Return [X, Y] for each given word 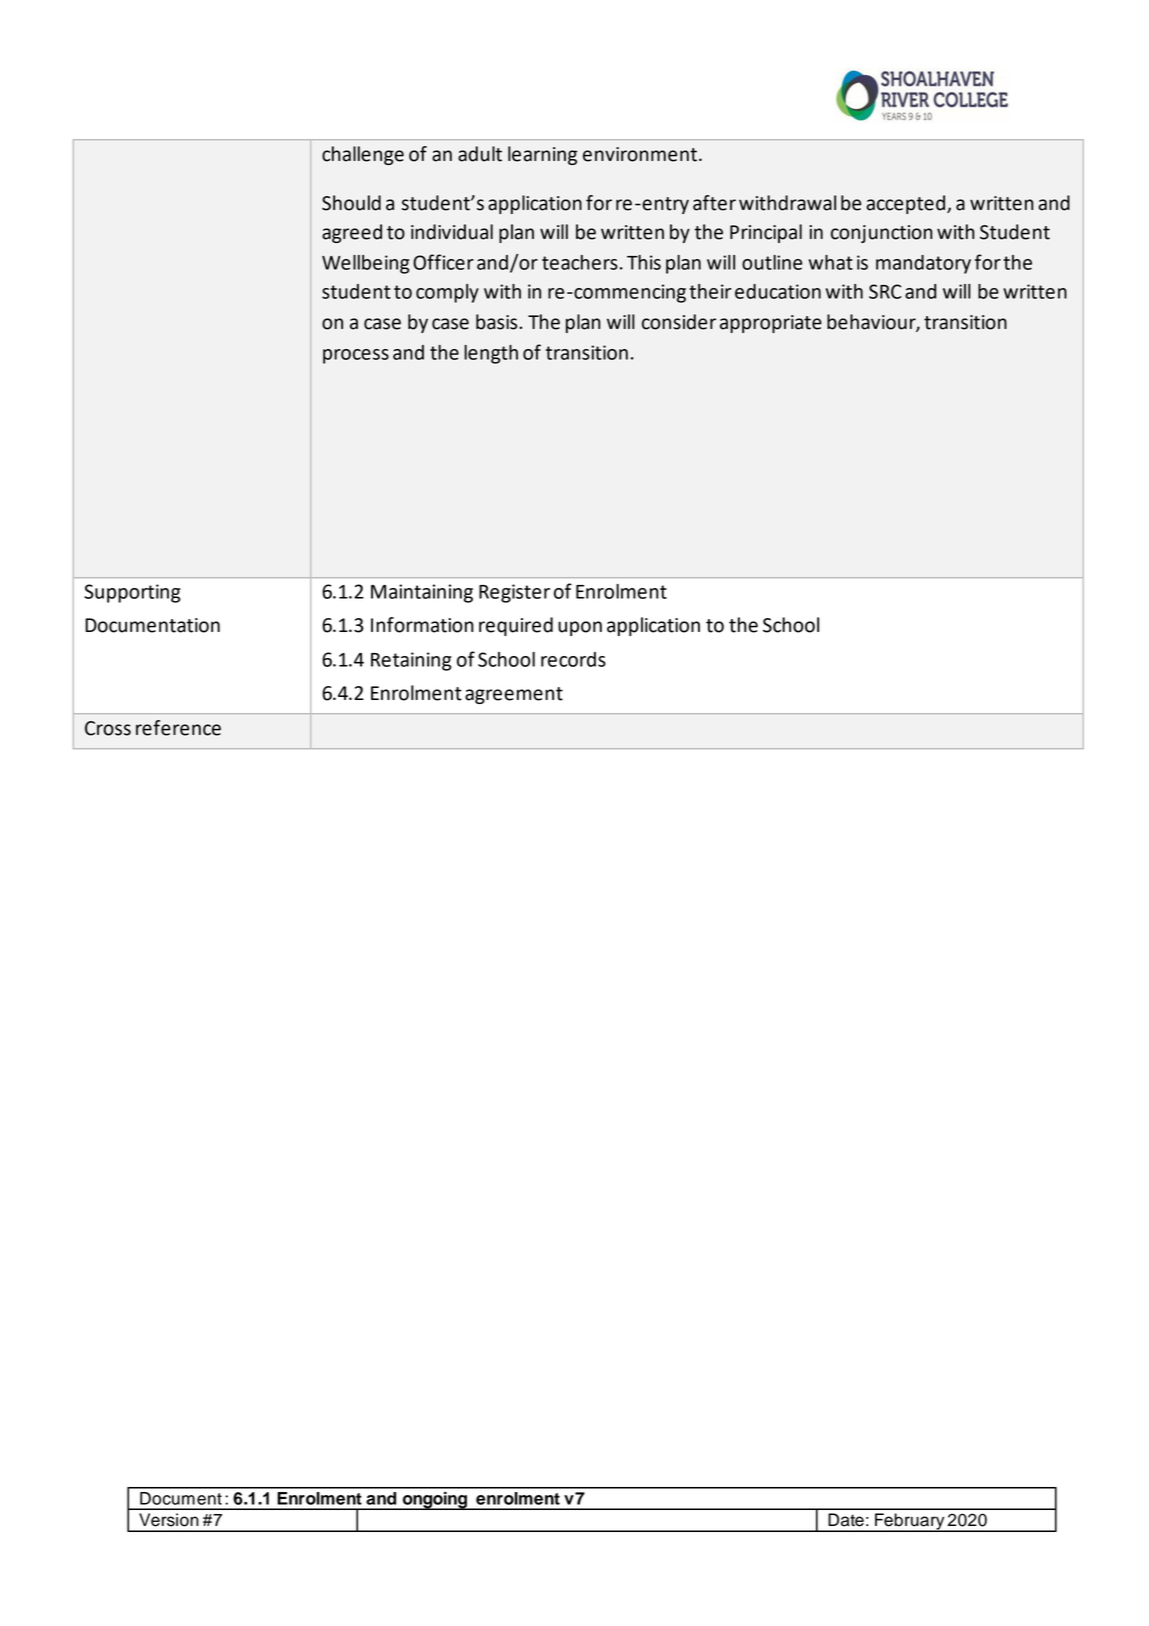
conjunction [882, 234]
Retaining [411, 661]
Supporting [132, 593]
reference [178, 728]
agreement [514, 695]
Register [514, 593]
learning [542, 155]
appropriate [771, 324]
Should [351, 203]
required [516, 626]
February [910, 1522]
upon [580, 628]
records [573, 659]
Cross [108, 728]
